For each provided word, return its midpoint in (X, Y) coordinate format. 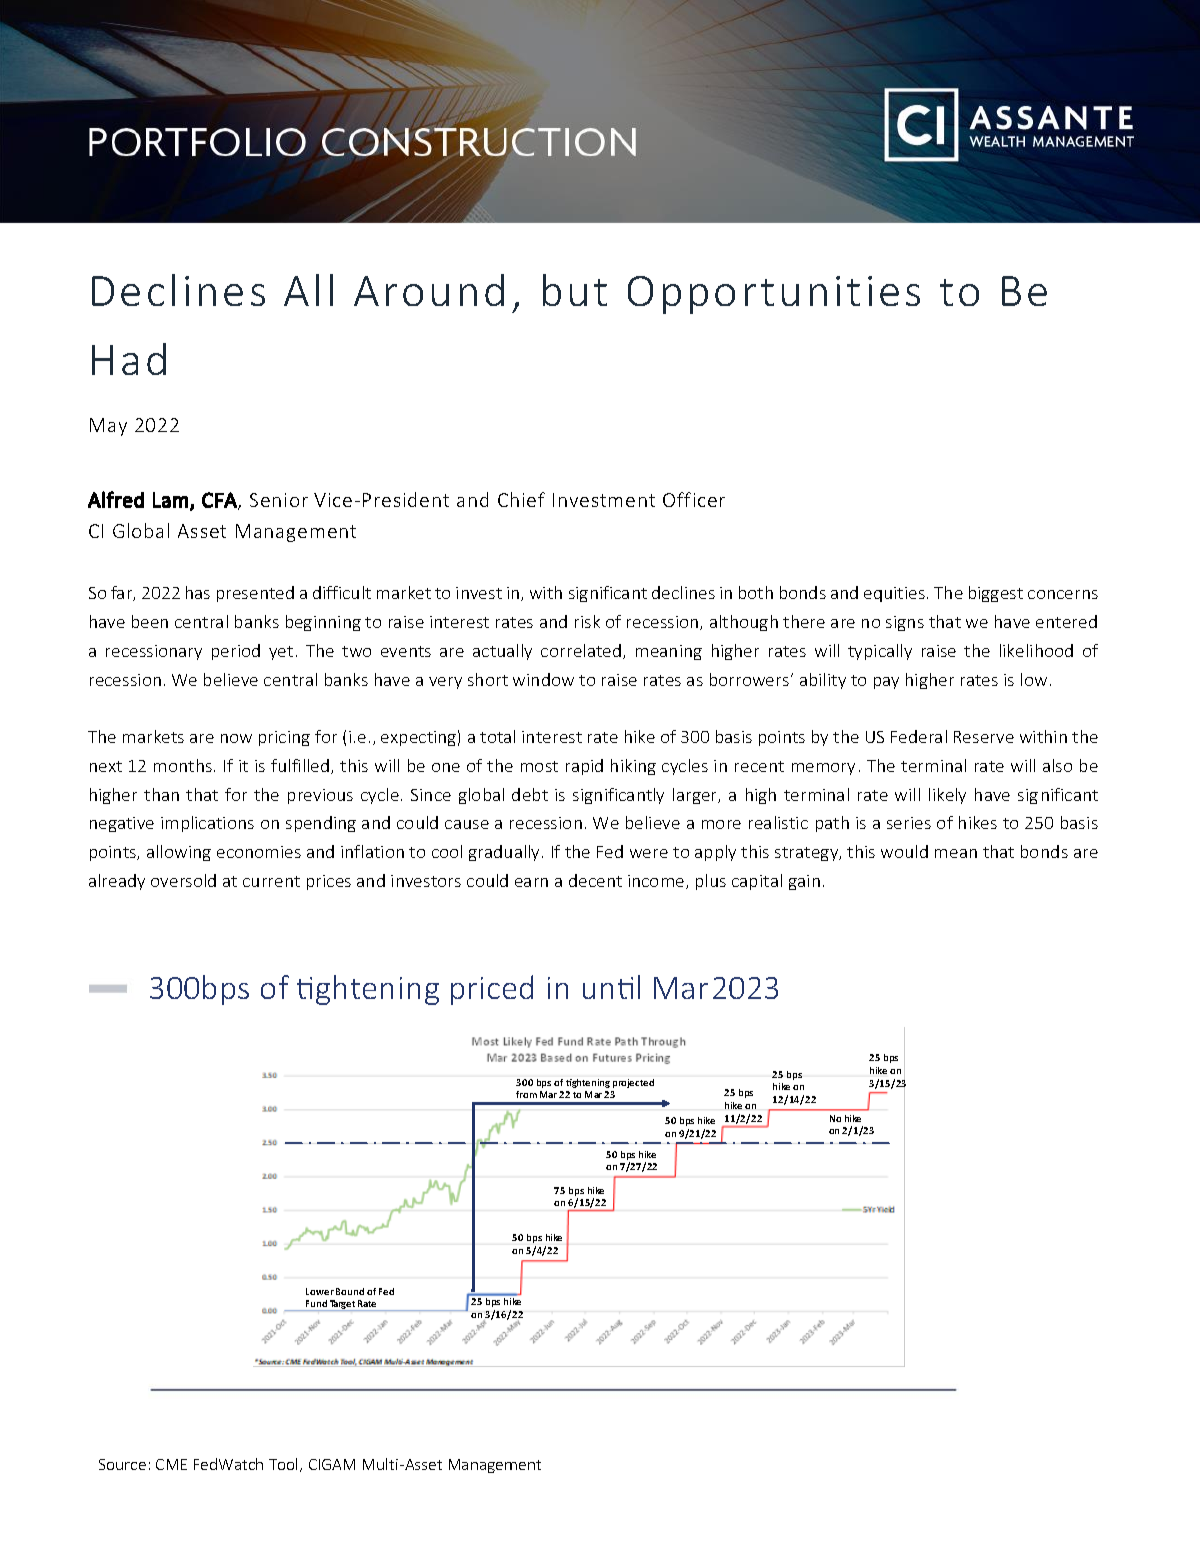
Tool (285, 1465)
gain (804, 882)
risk (587, 621)
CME (171, 1464)
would (904, 851)
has (198, 592)
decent (595, 880)
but (575, 290)
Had (129, 359)
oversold (183, 880)
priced (492, 990)
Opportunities (774, 295)
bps (226, 990)
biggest (996, 594)
